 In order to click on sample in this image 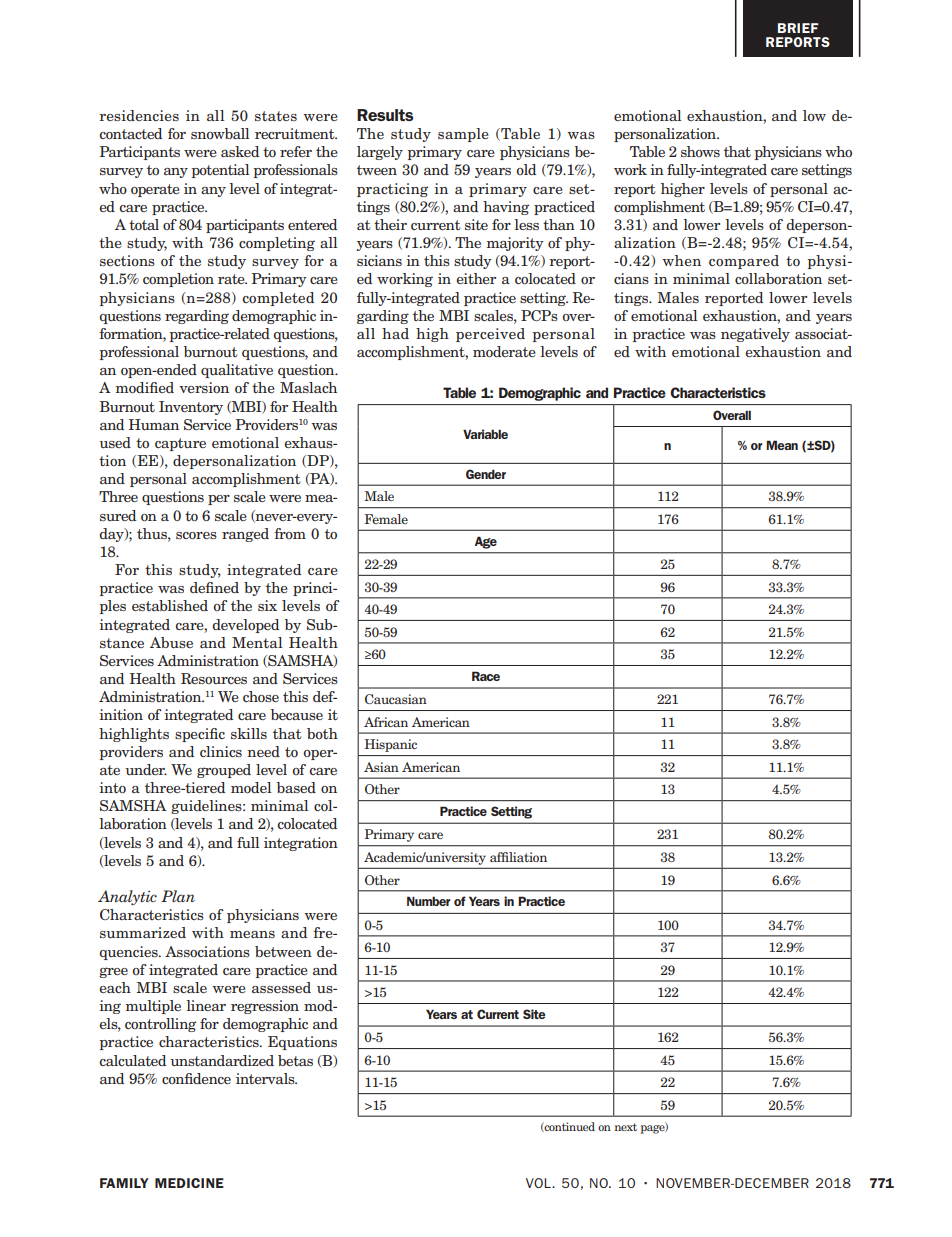, I will do `click(463, 135)`.
